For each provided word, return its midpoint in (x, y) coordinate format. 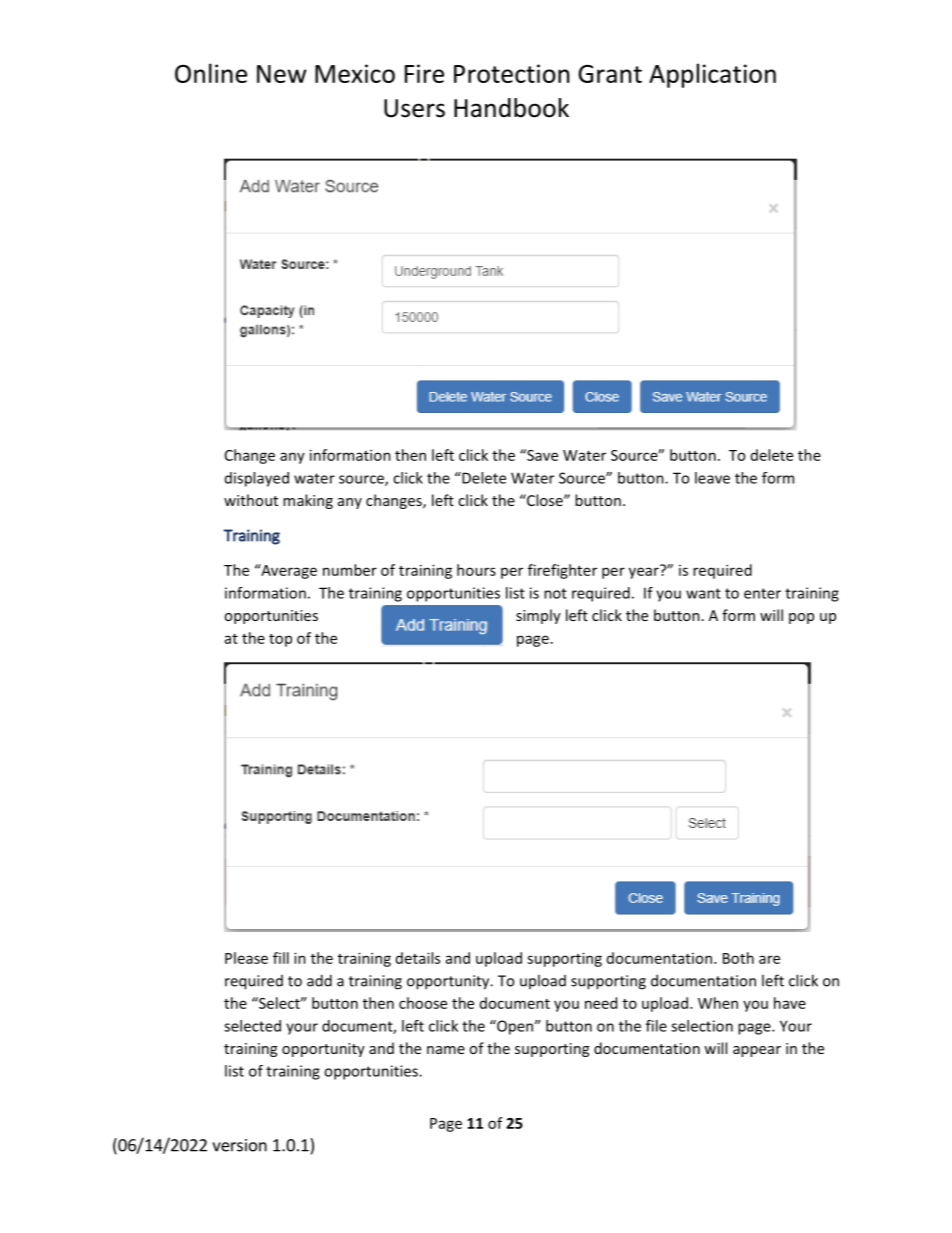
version (239, 1145)
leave (712, 478)
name (446, 1050)
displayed (257, 479)
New (282, 74)
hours (476, 570)
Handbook (511, 108)
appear (757, 1051)
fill (281, 958)
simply (538, 616)
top (280, 640)
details (418, 958)
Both (738, 958)
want (703, 593)
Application (712, 75)
